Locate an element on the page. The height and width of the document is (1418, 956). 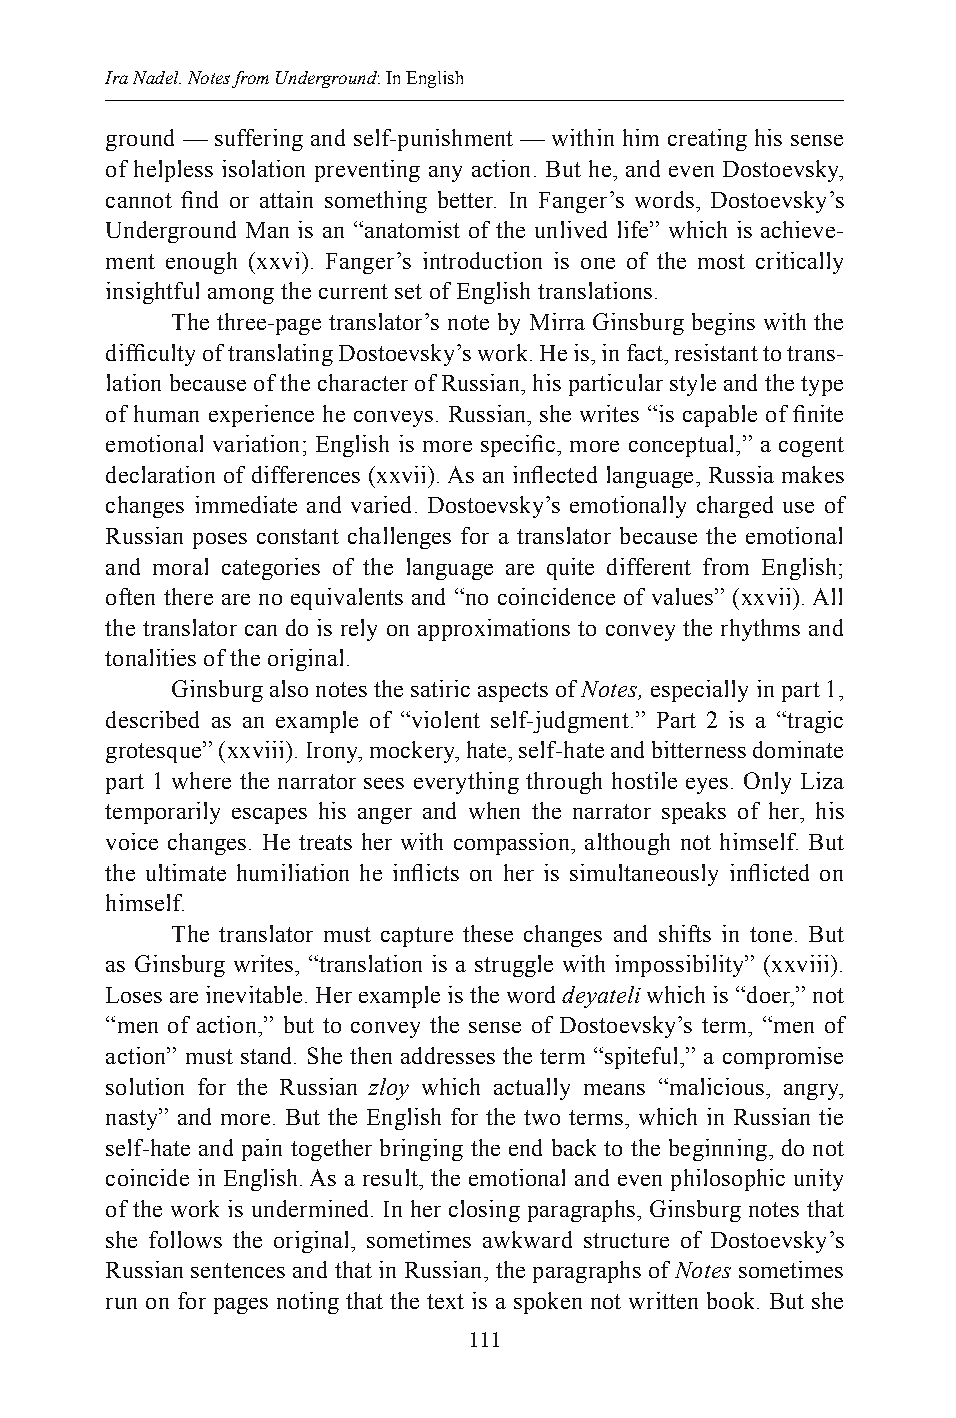
any is located at coordinates (445, 174).
